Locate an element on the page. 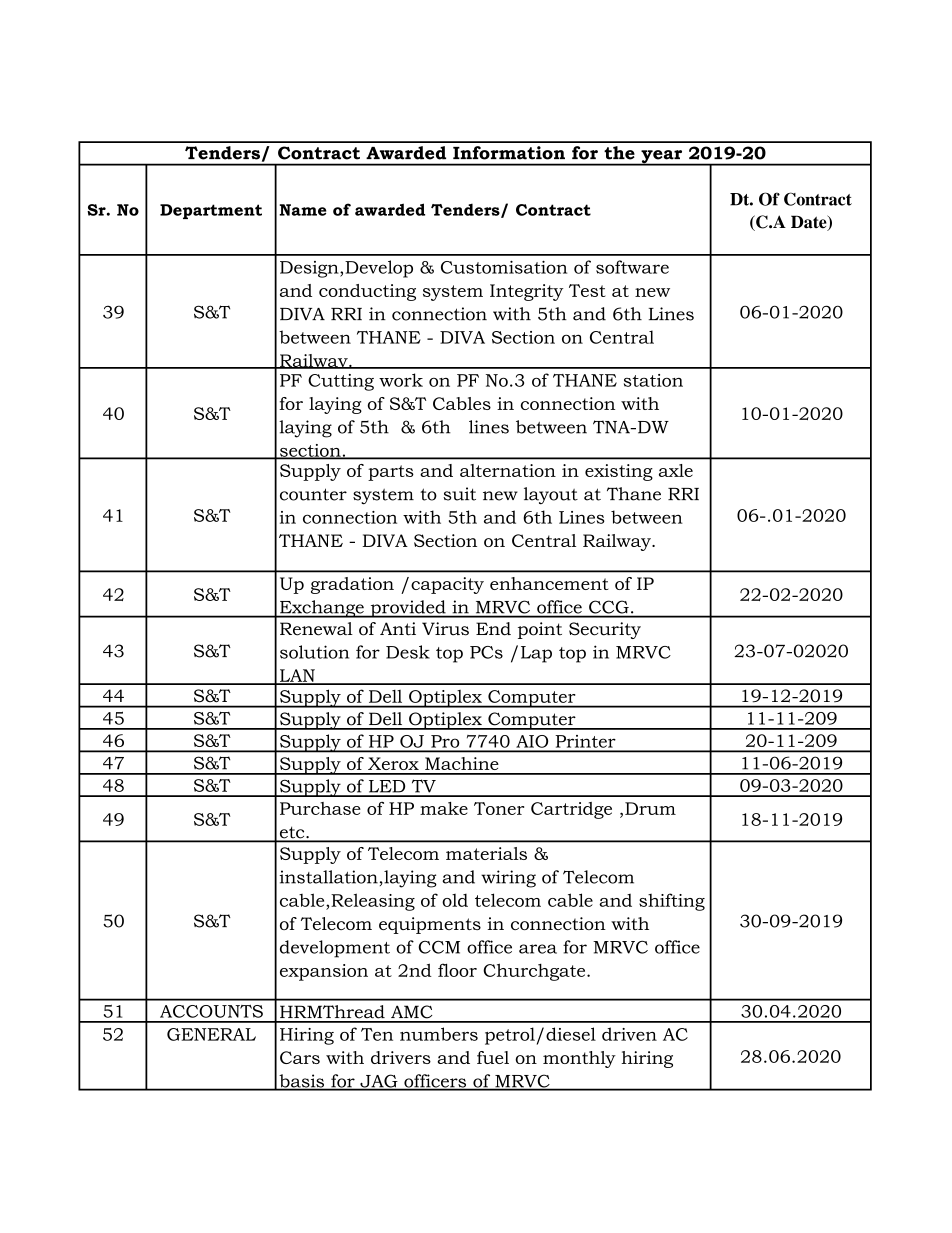 Image resolution: width=952 pixels, height=1233 pixels. Name is located at coordinates (302, 210).
